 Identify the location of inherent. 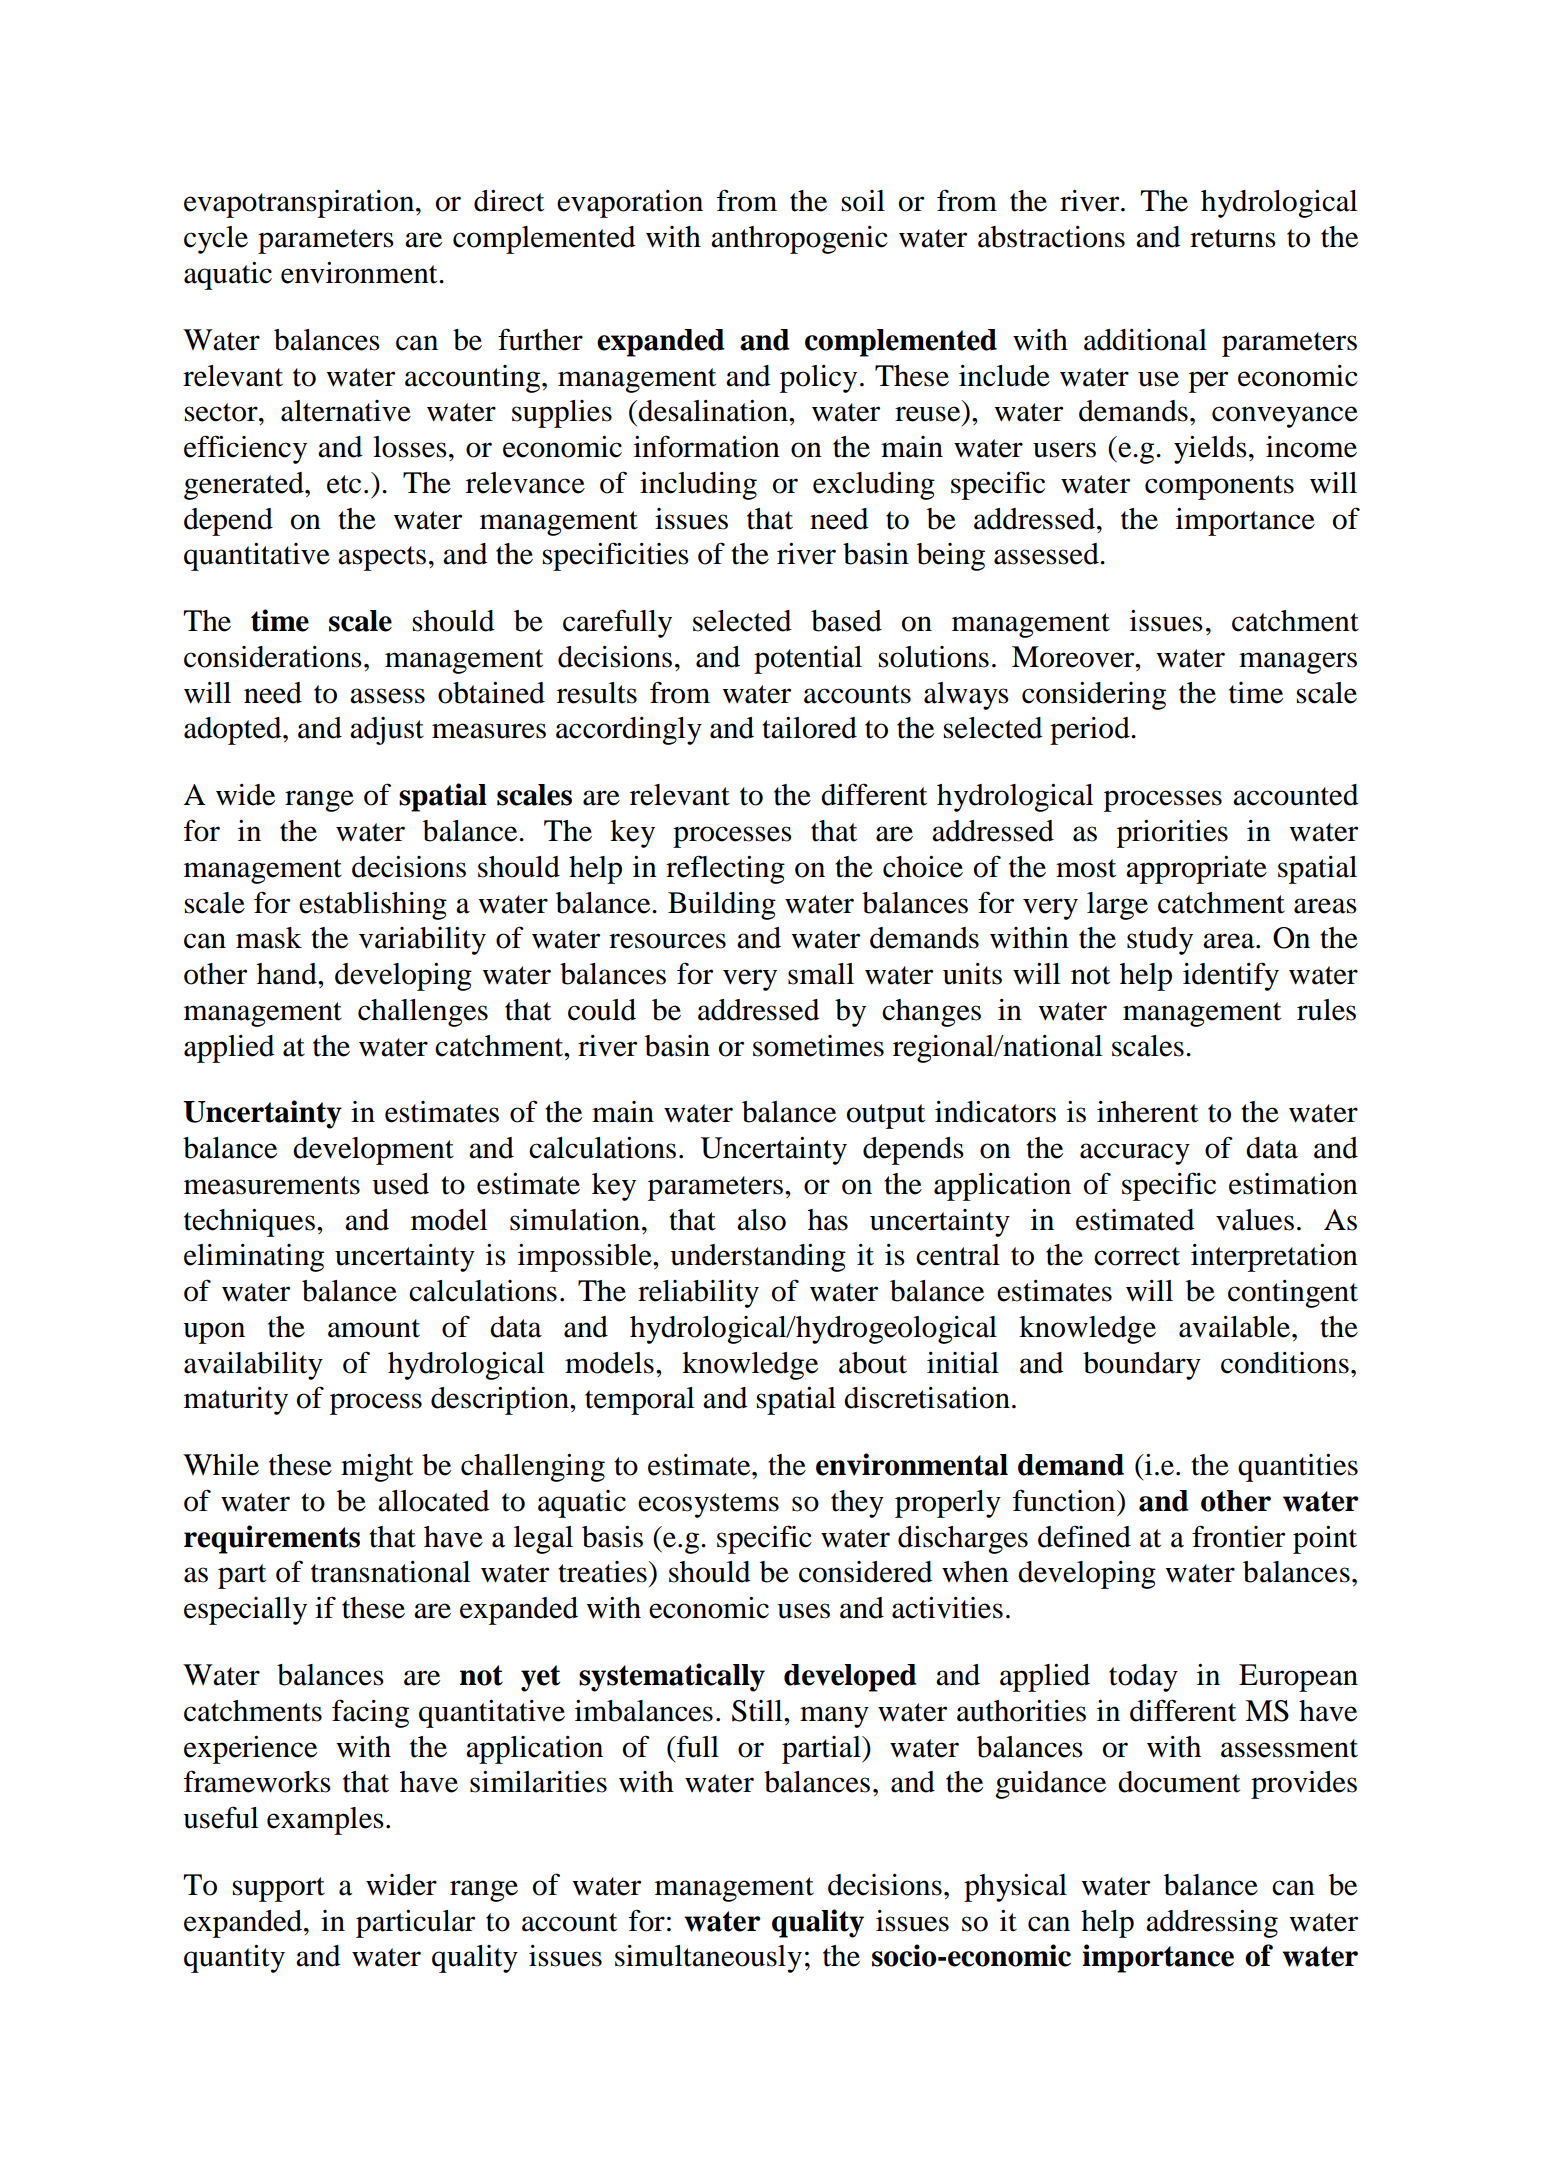
(1147, 1112).
